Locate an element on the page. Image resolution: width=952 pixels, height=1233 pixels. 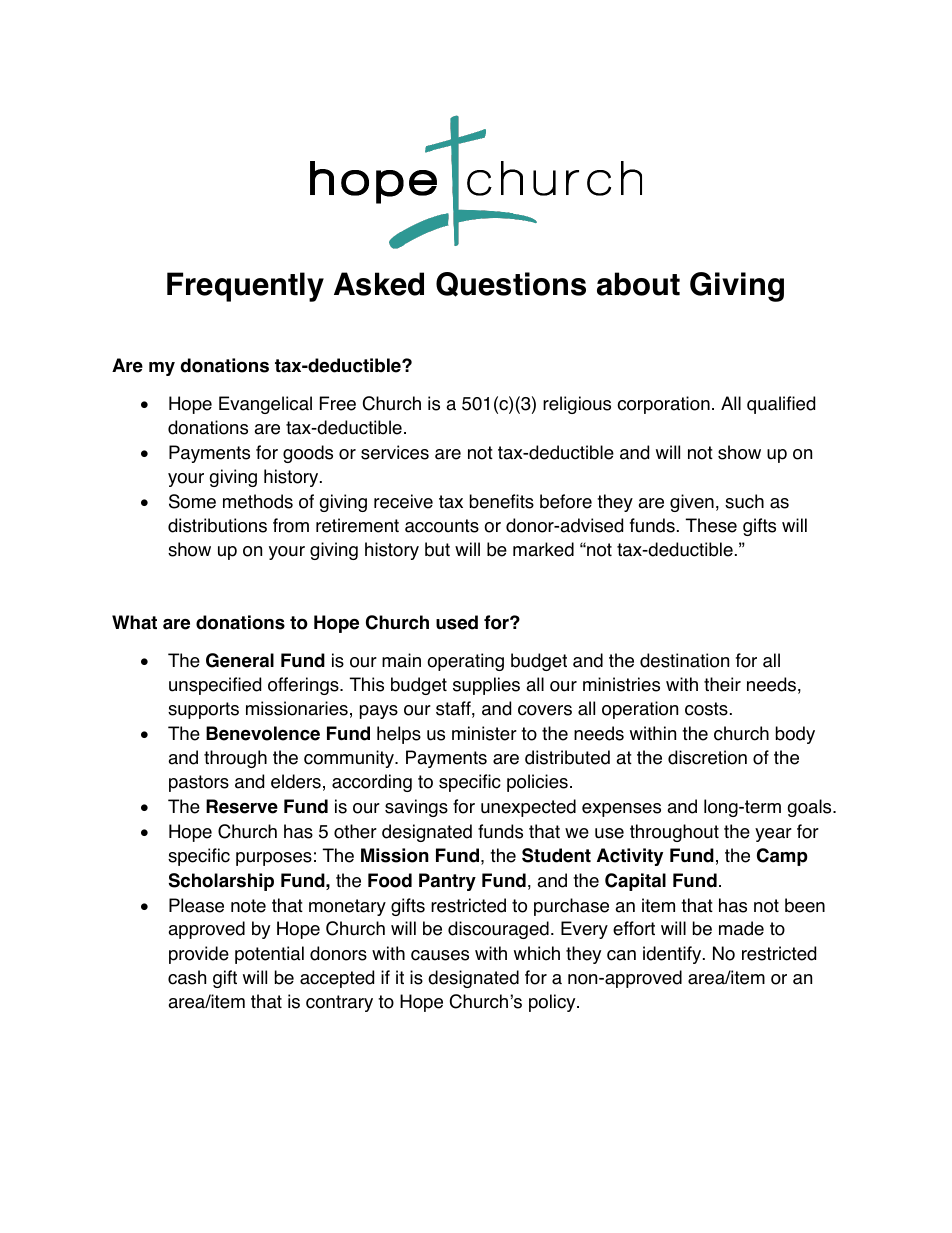
General is located at coordinates (240, 660).
